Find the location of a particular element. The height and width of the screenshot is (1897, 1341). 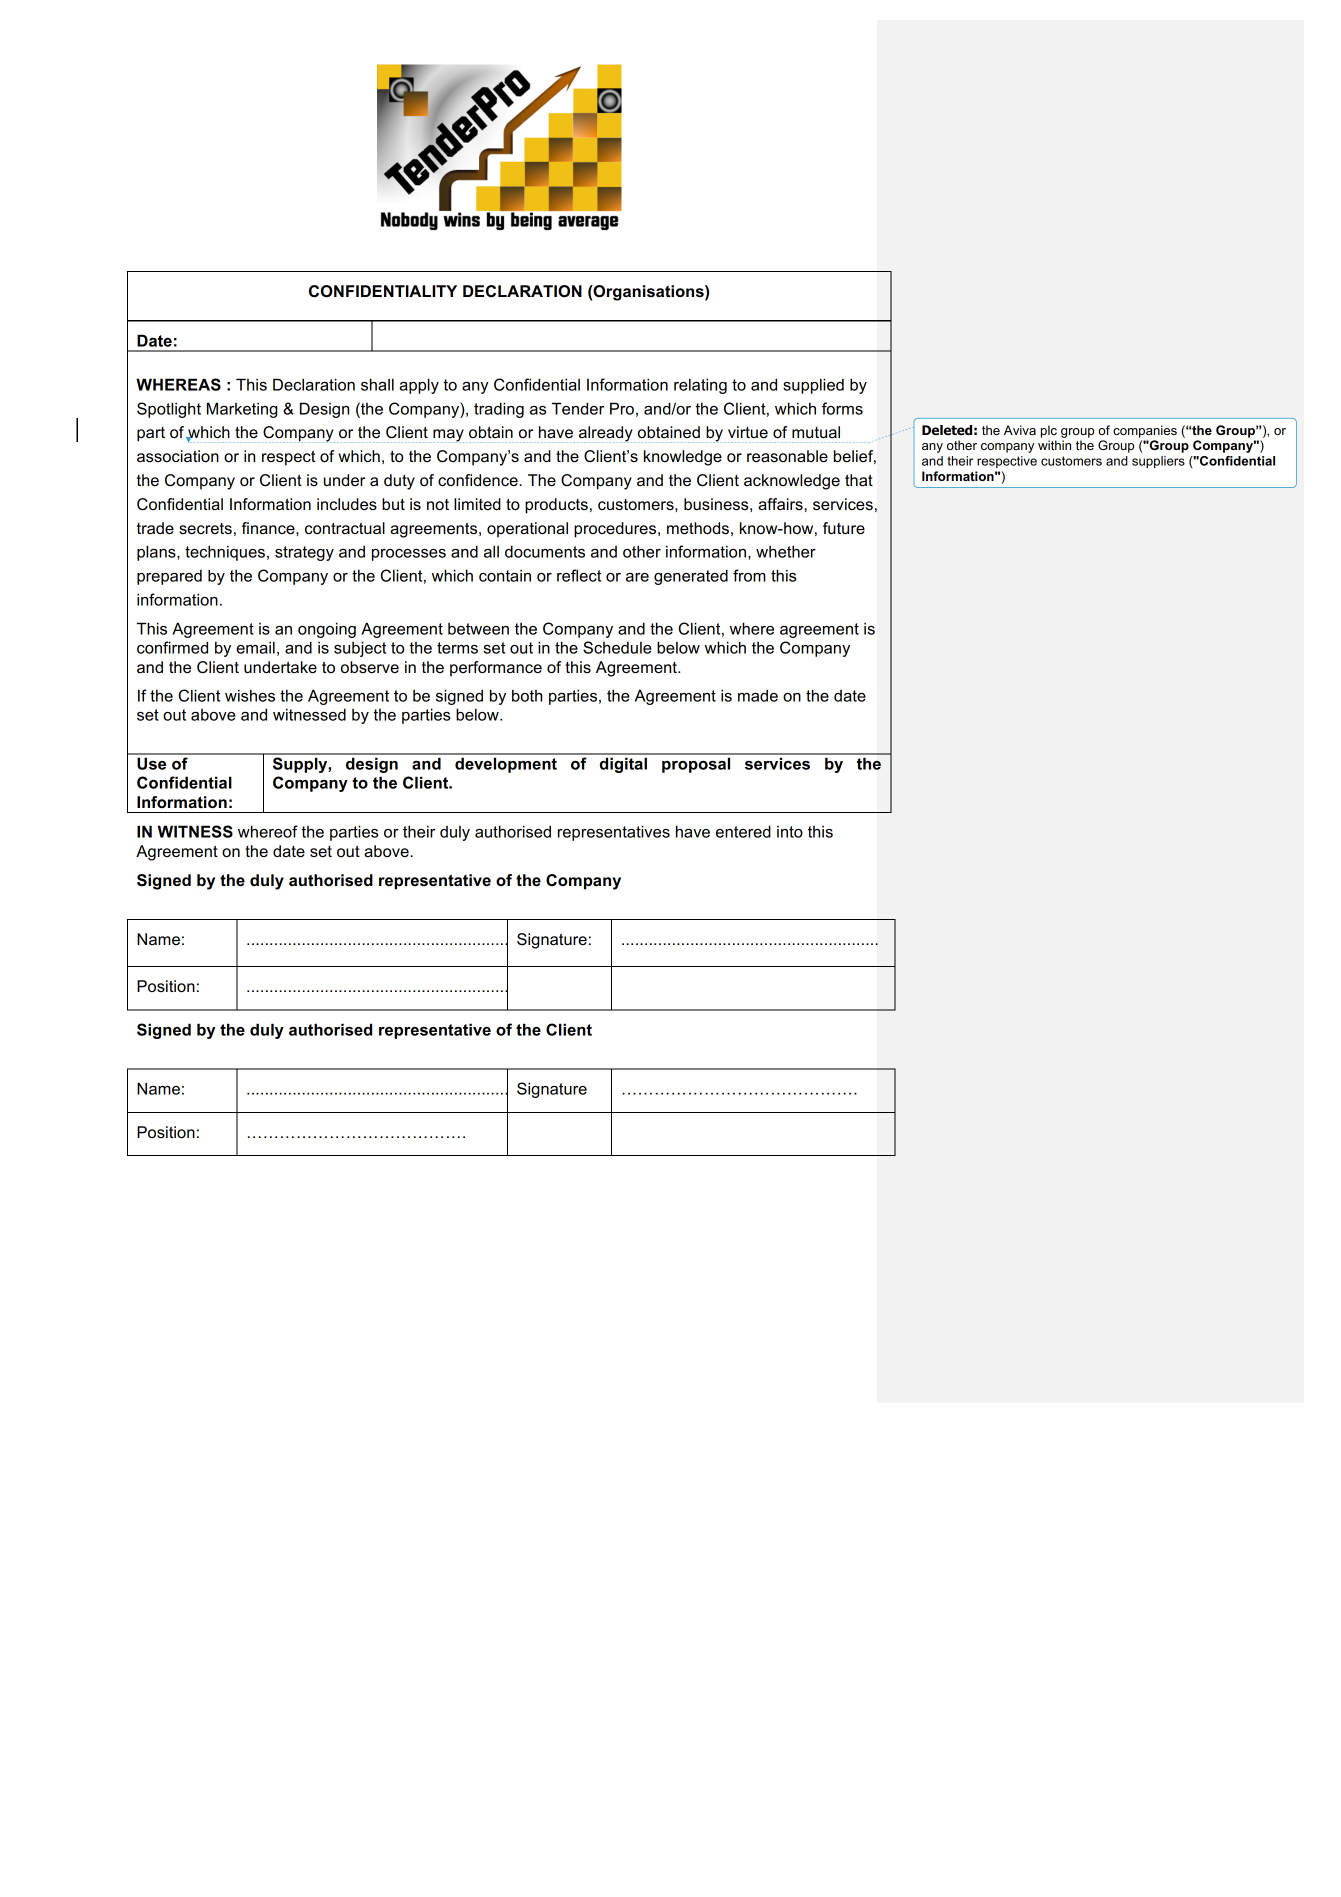

both is located at coordinates (527, 695).
